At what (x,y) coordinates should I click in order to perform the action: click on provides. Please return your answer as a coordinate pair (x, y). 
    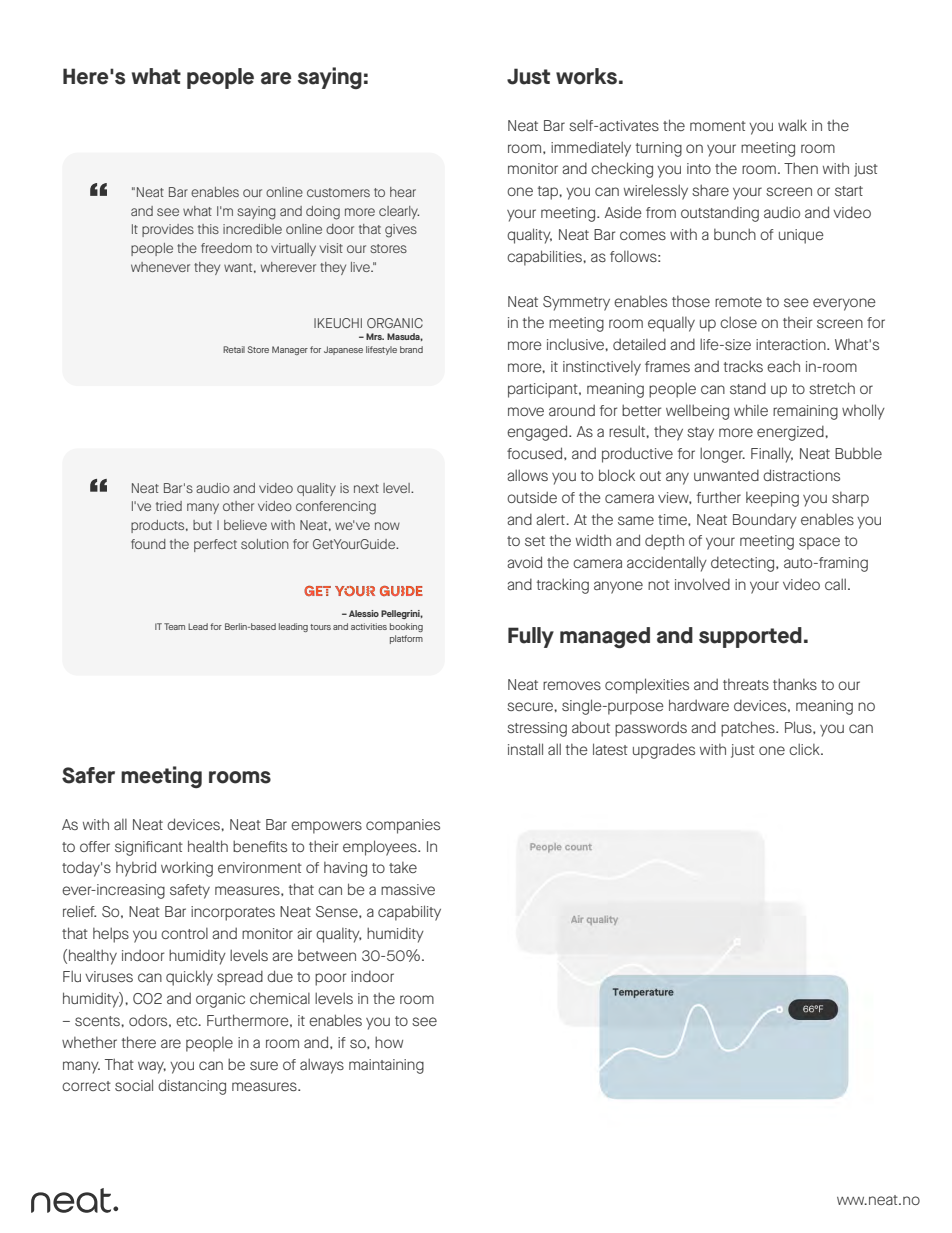
    Looking at the image, I should click on (168, 230).
